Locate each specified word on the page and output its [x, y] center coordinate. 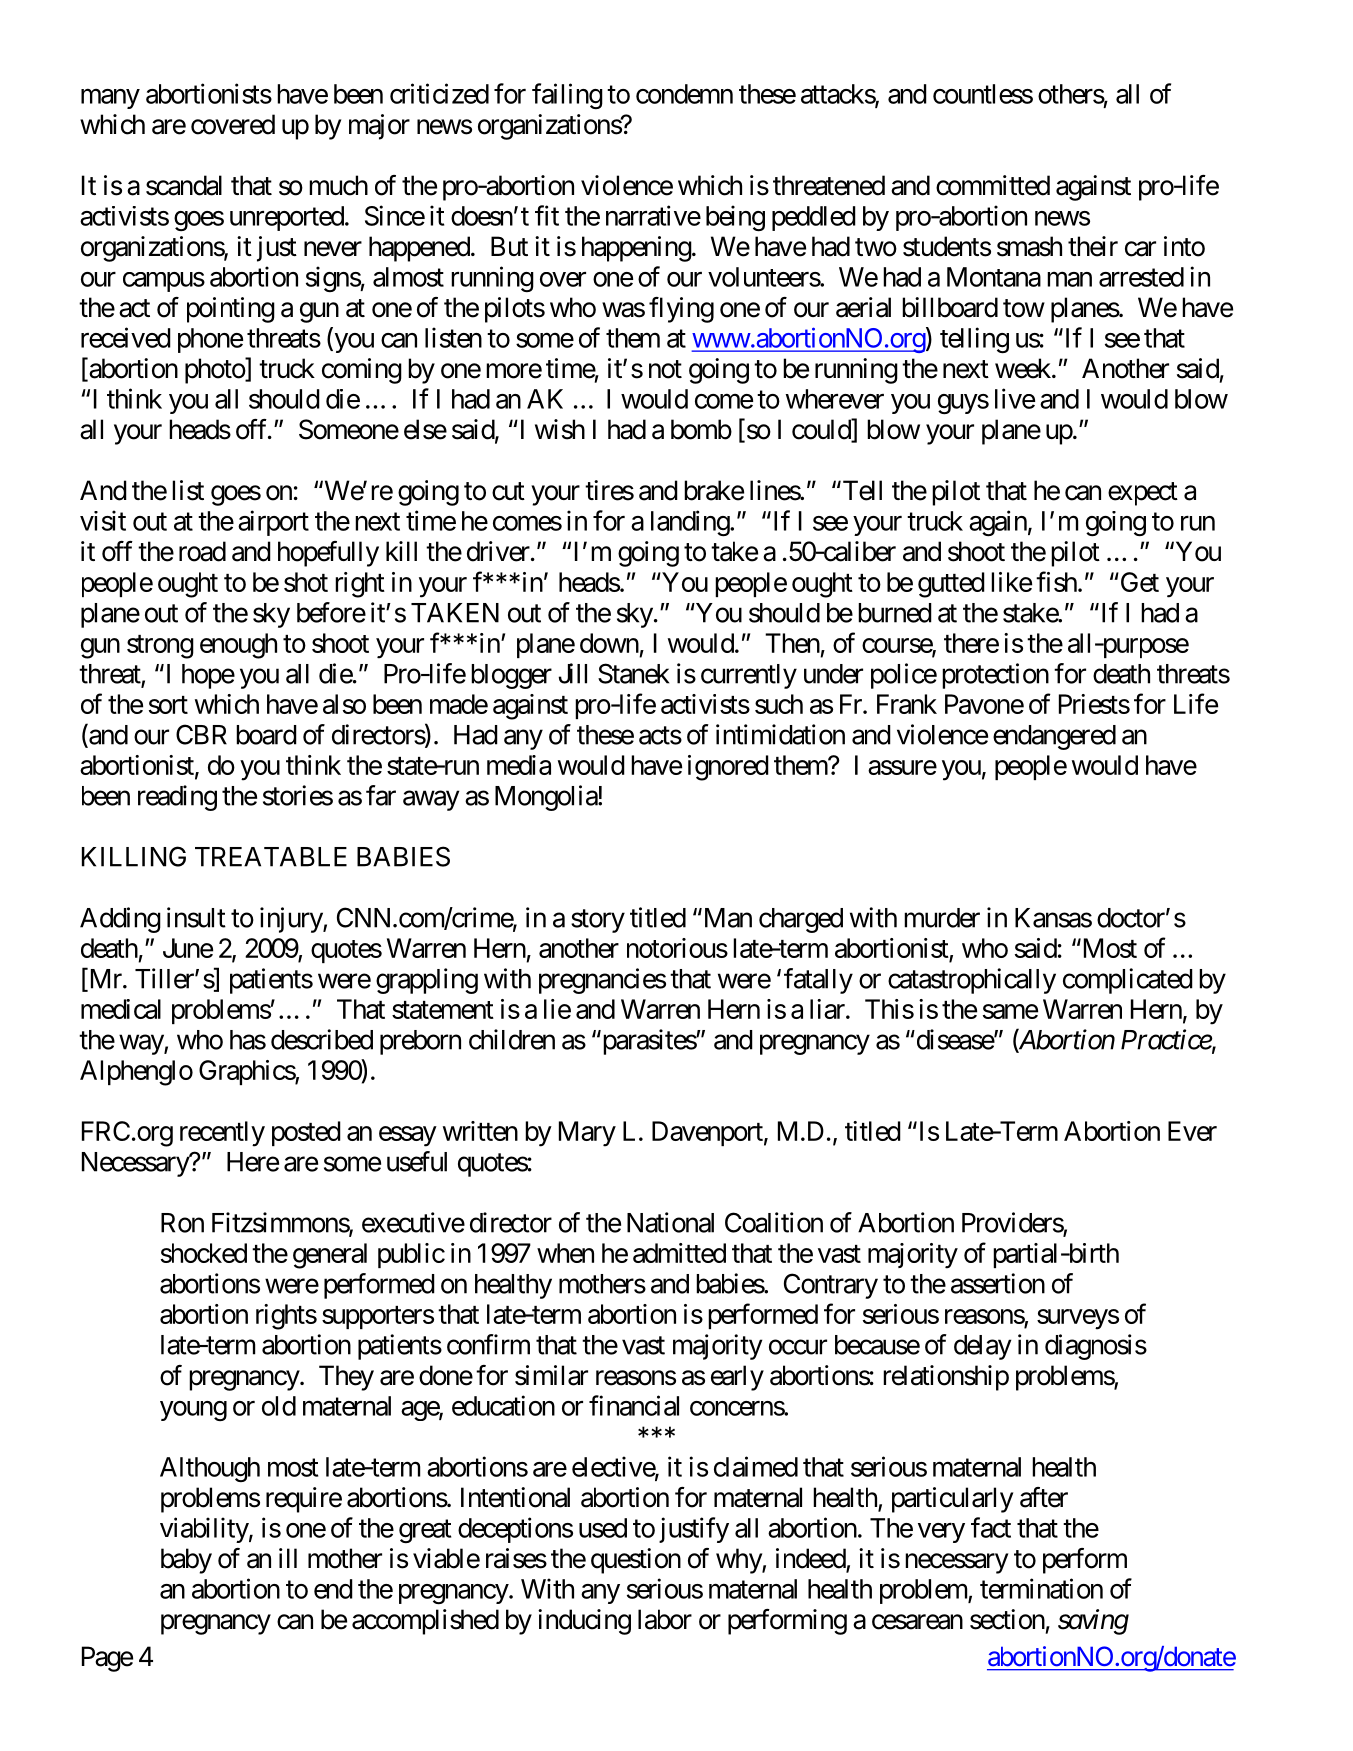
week [1024, 368]
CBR [201, 734]
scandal [184, 185]
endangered [1054, 737]
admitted [679, 1253]
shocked [204, 1253]
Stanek [633, 673]
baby [186, 1561]
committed [993, 185]
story [598, 921]
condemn [684, 94]
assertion [998, 1283]
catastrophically [972, 981]
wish [560, 429]
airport [273, 523]
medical [121, 1009]
